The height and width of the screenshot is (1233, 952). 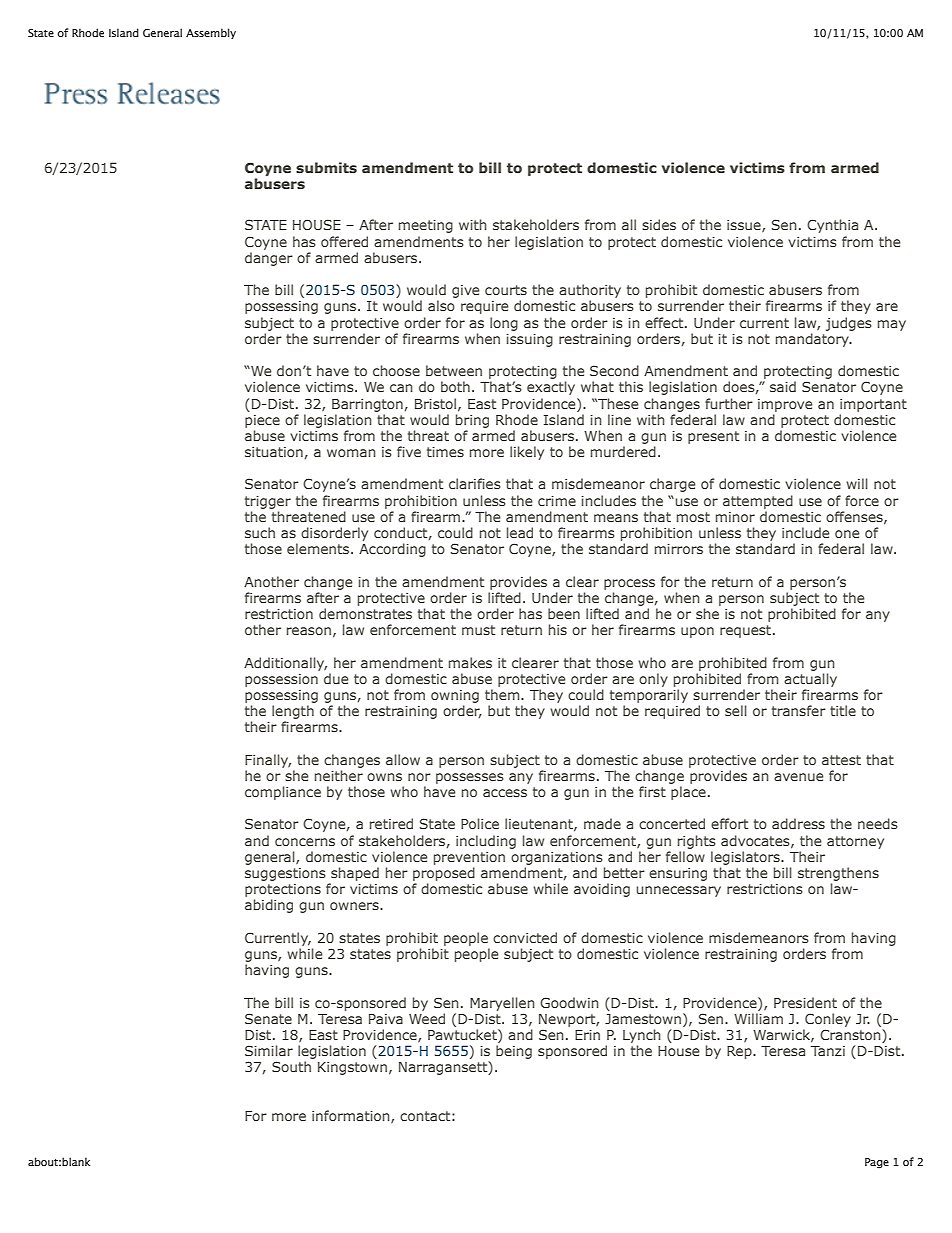 I want to click on reason, so click(x=309, y=631).
